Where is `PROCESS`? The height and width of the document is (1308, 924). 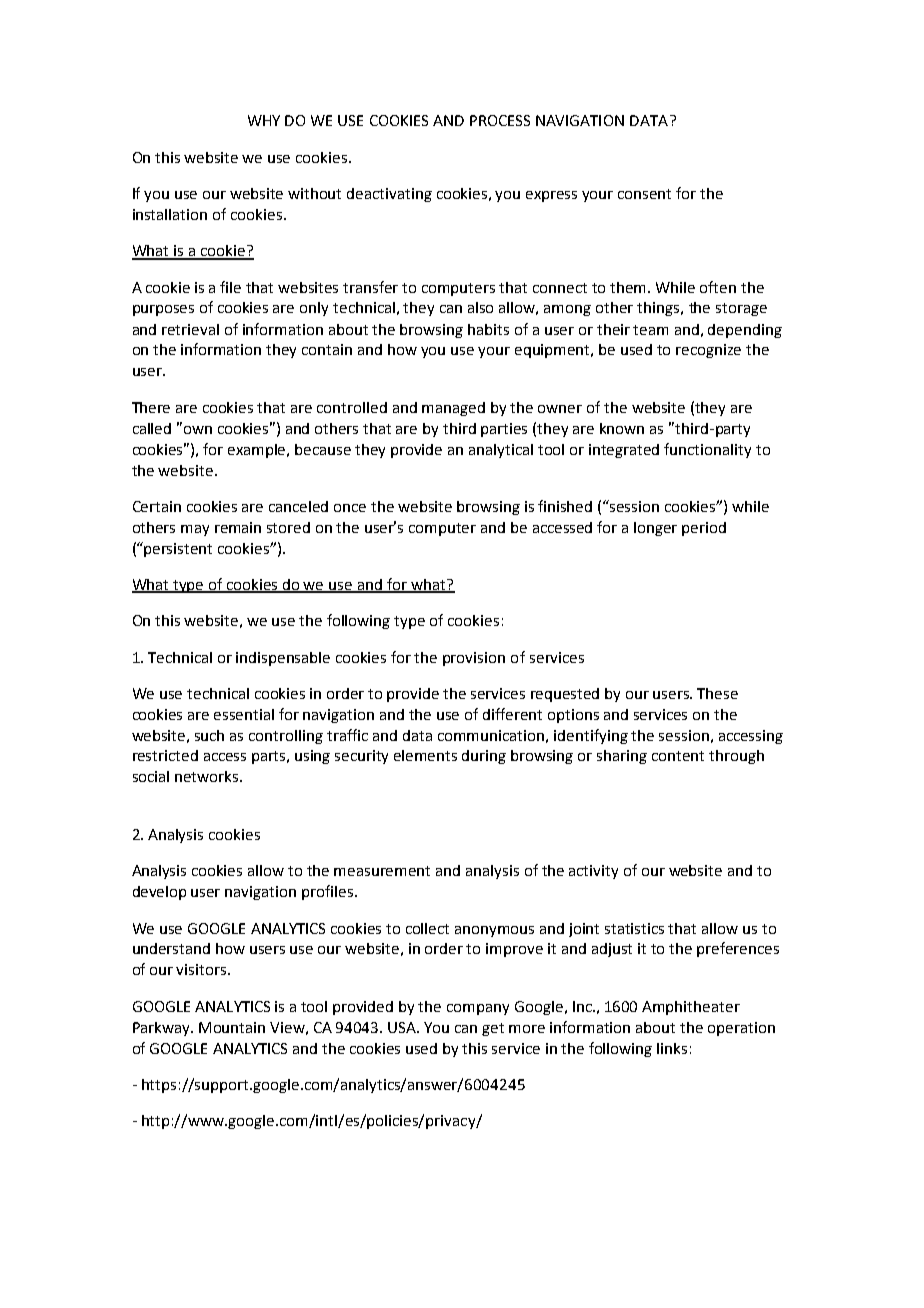 PROCESS is located at coordinates (500, 120).
